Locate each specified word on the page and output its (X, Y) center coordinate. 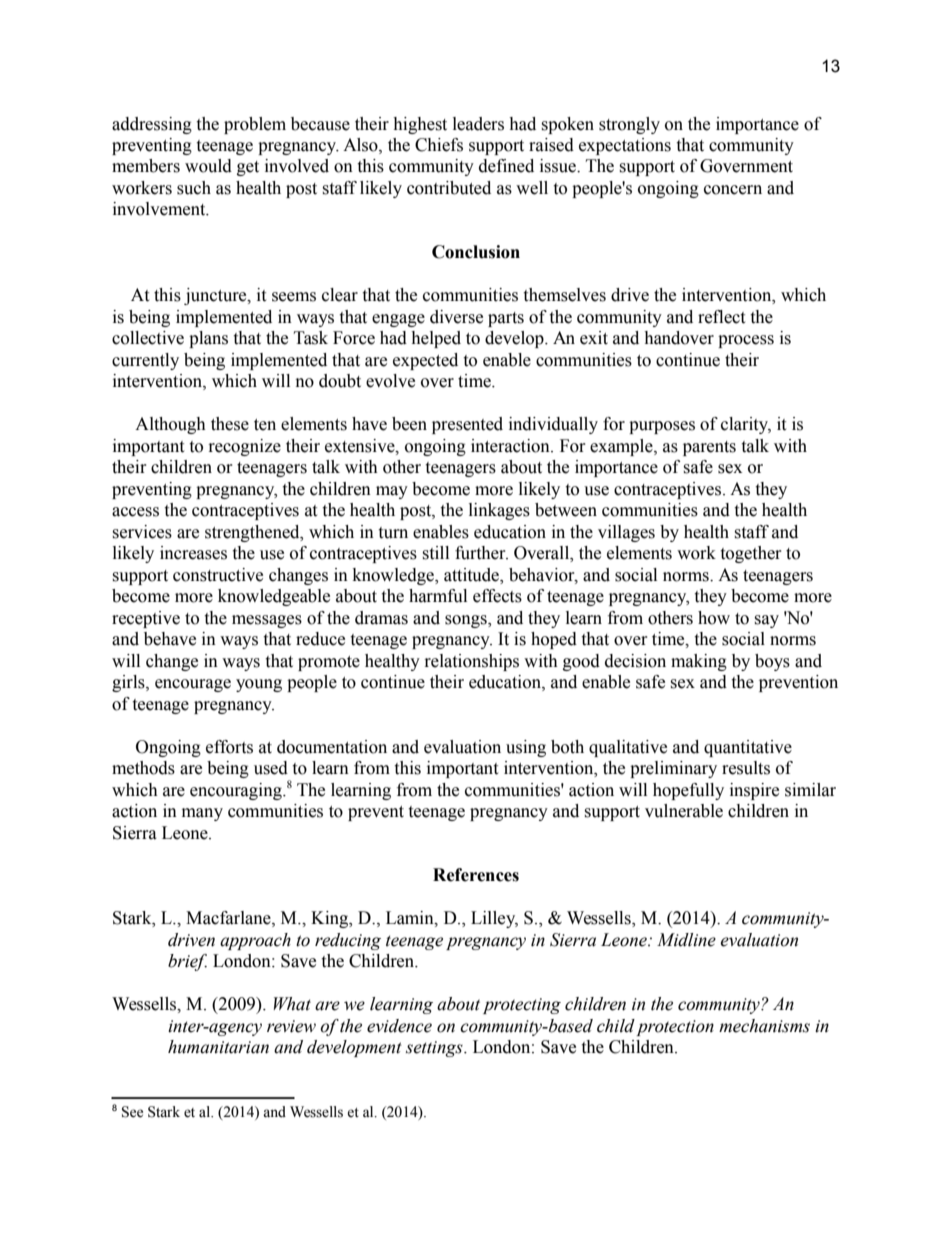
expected (425, 361)
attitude (473, 575)
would (208, 166)
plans (208, 339)
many (202, 814)
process (746, 341)
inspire (754, 791)
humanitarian (218, 1047)
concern (733, 190)
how (714, 618)
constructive (218, 575)
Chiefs (439, 145)
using (526, 748)
